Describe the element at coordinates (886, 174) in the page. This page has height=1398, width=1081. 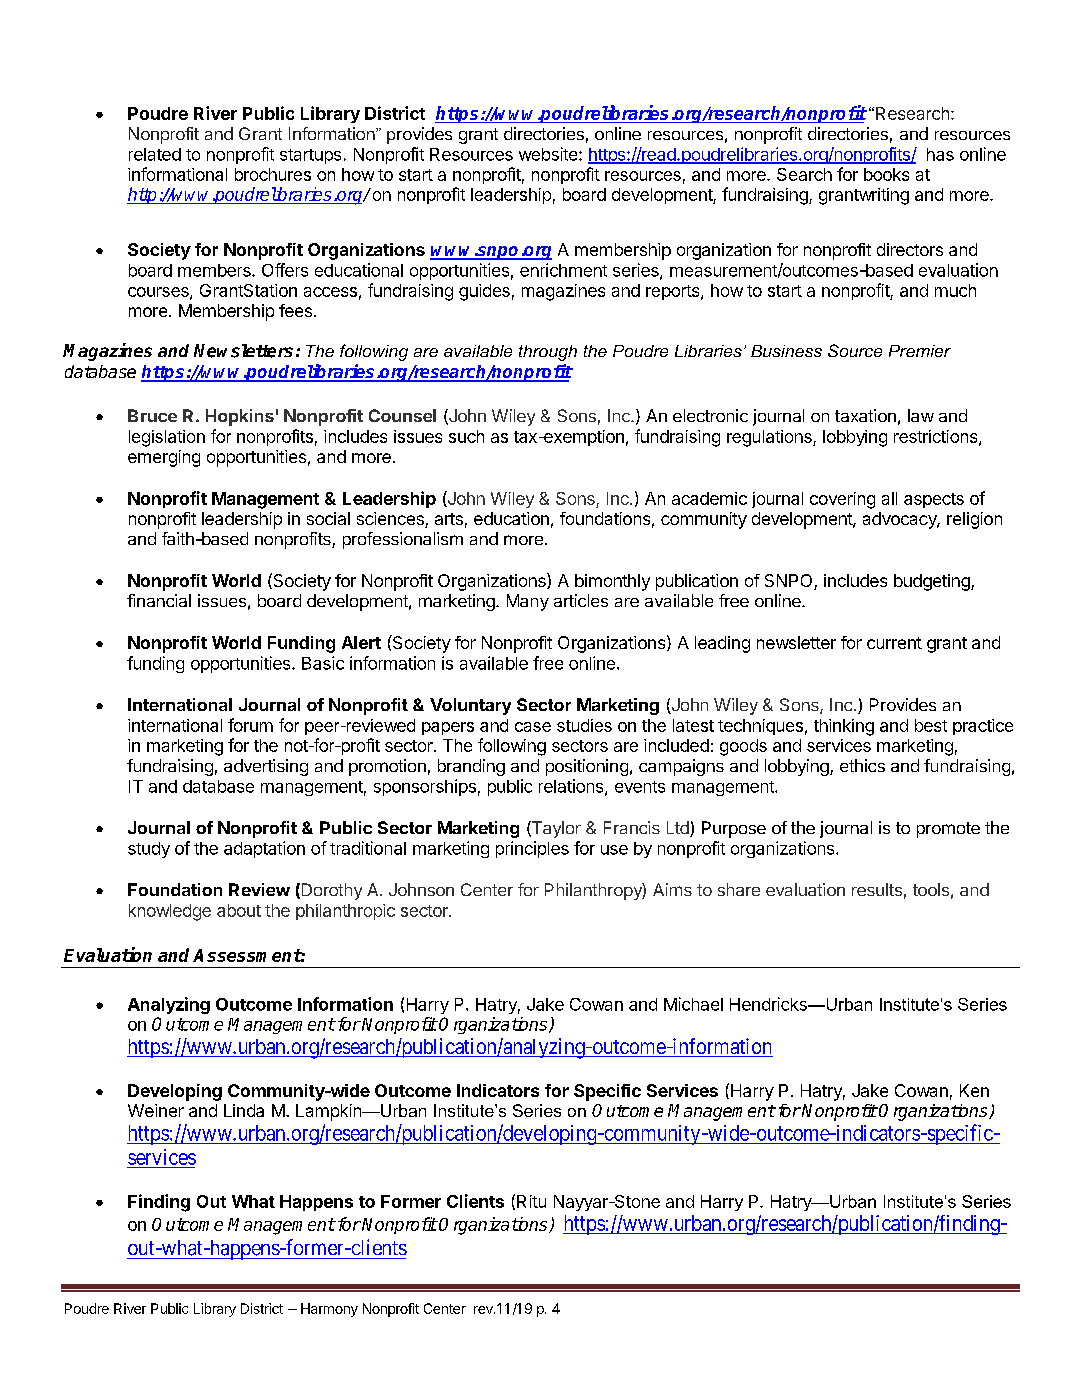
I see `books` at that location.
